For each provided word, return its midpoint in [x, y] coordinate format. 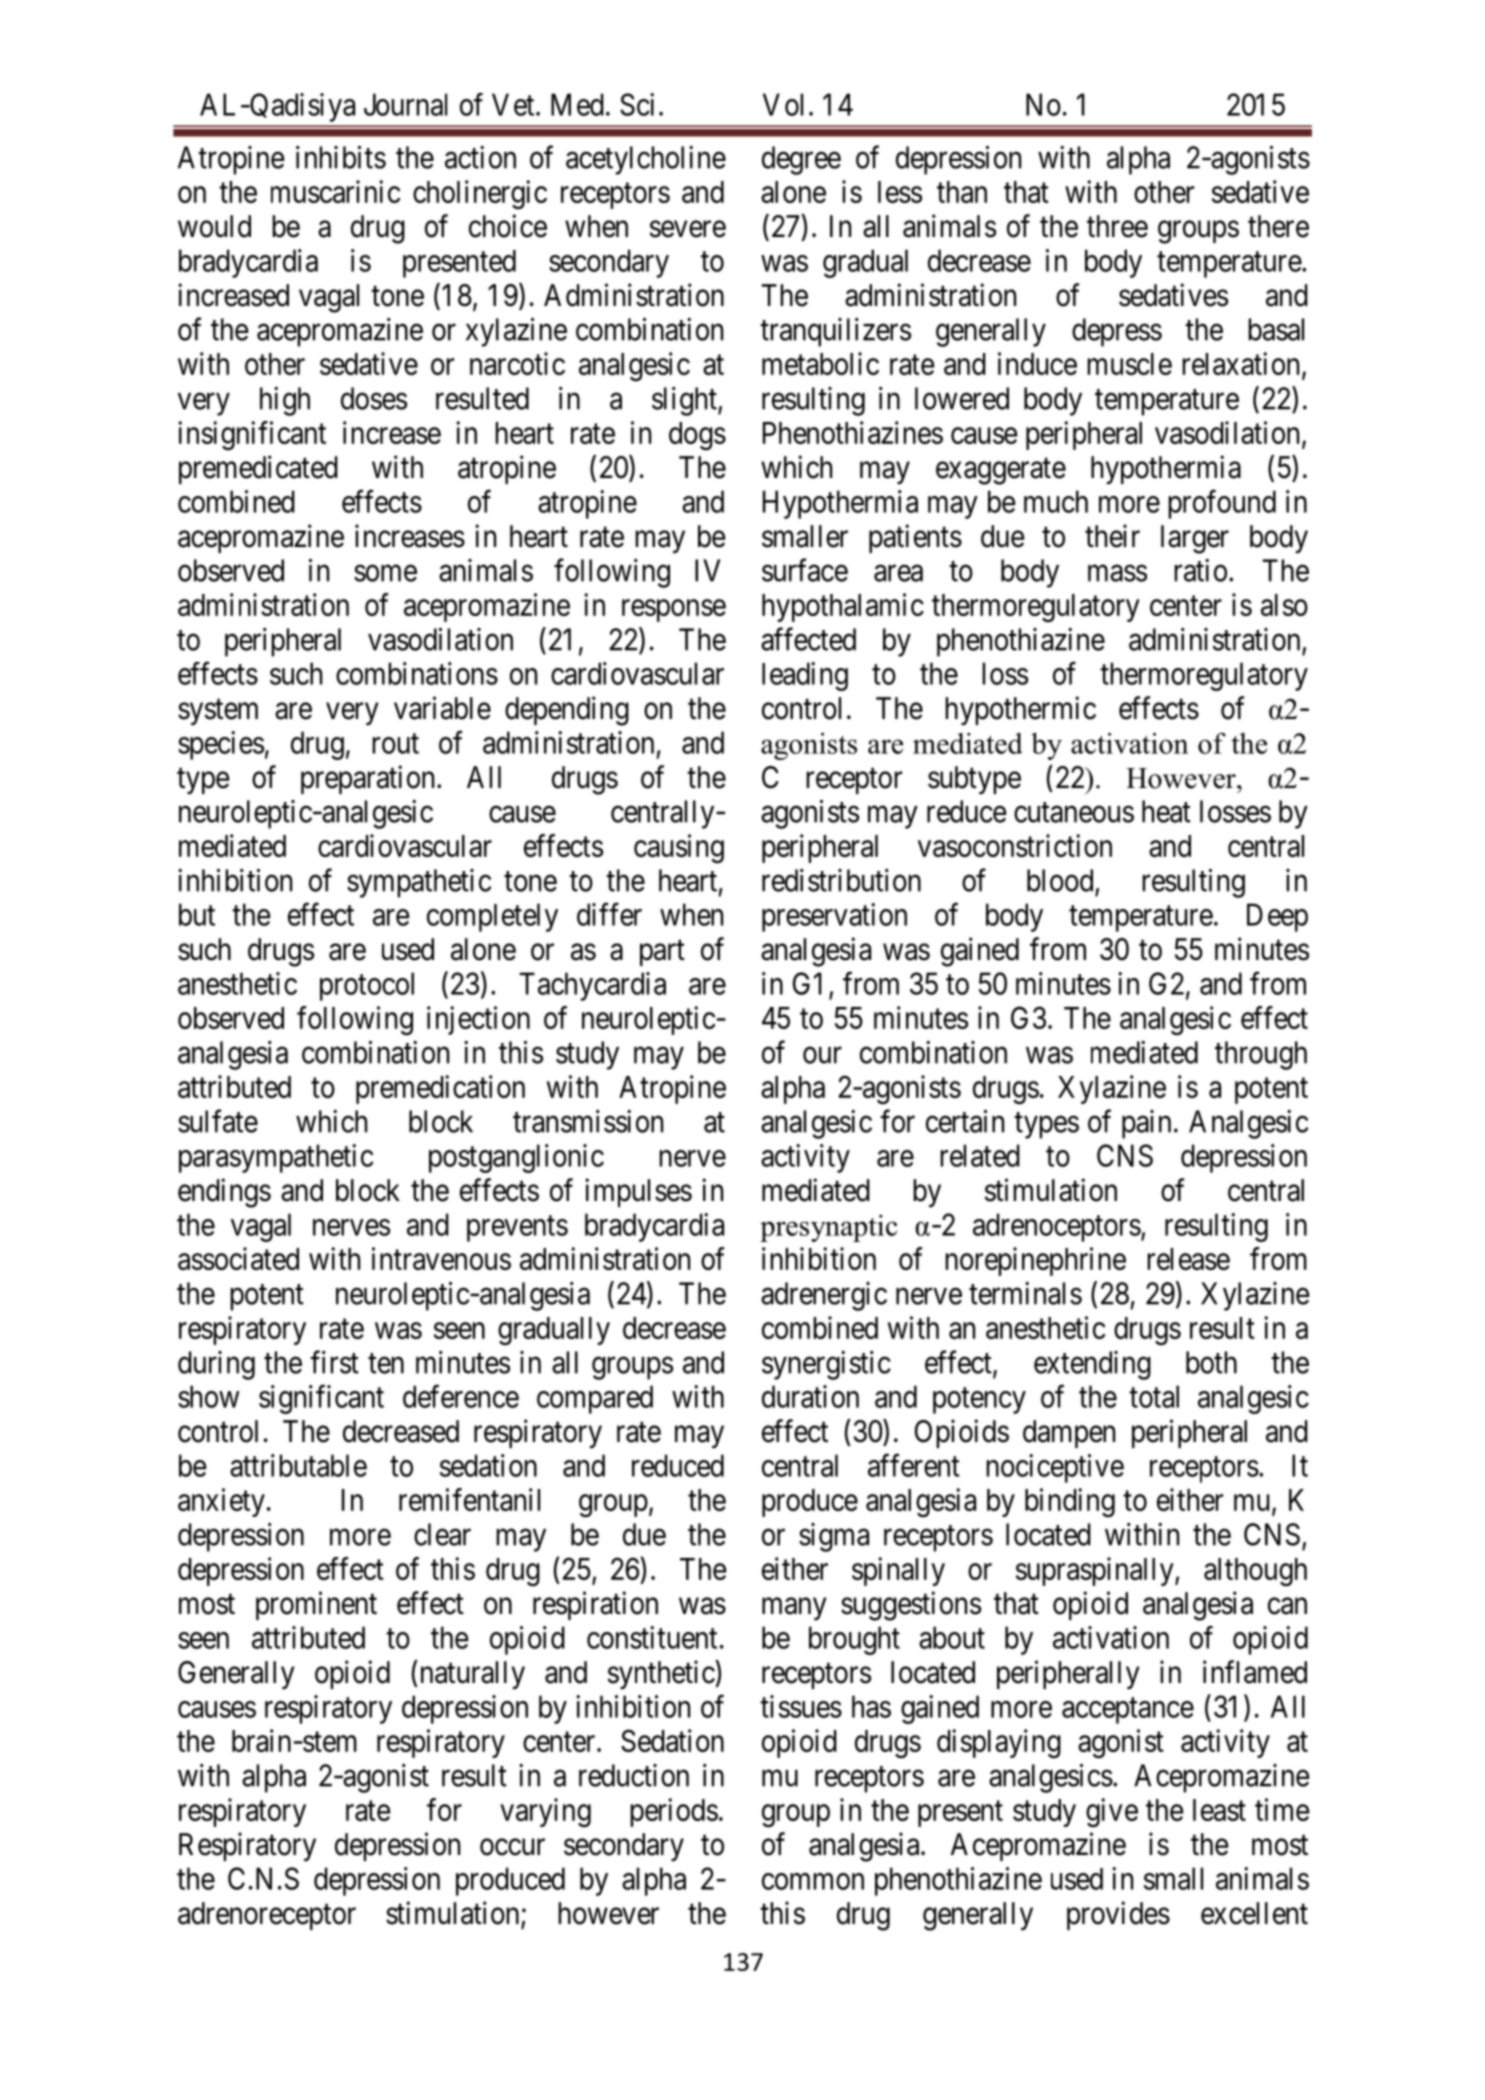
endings [224, 1193]
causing [679, 848]
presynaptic [828, 1228]
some [385, 573]
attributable [298, 1465]
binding [1070, 1502]
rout [395, 744]
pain [1146, 1124]
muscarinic [335, 191]
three [1117, 226]
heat [1166, 811]
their [1112, 536]
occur [512, 1847]
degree [801, 160]
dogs [697, 436]
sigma [834, 1537]
